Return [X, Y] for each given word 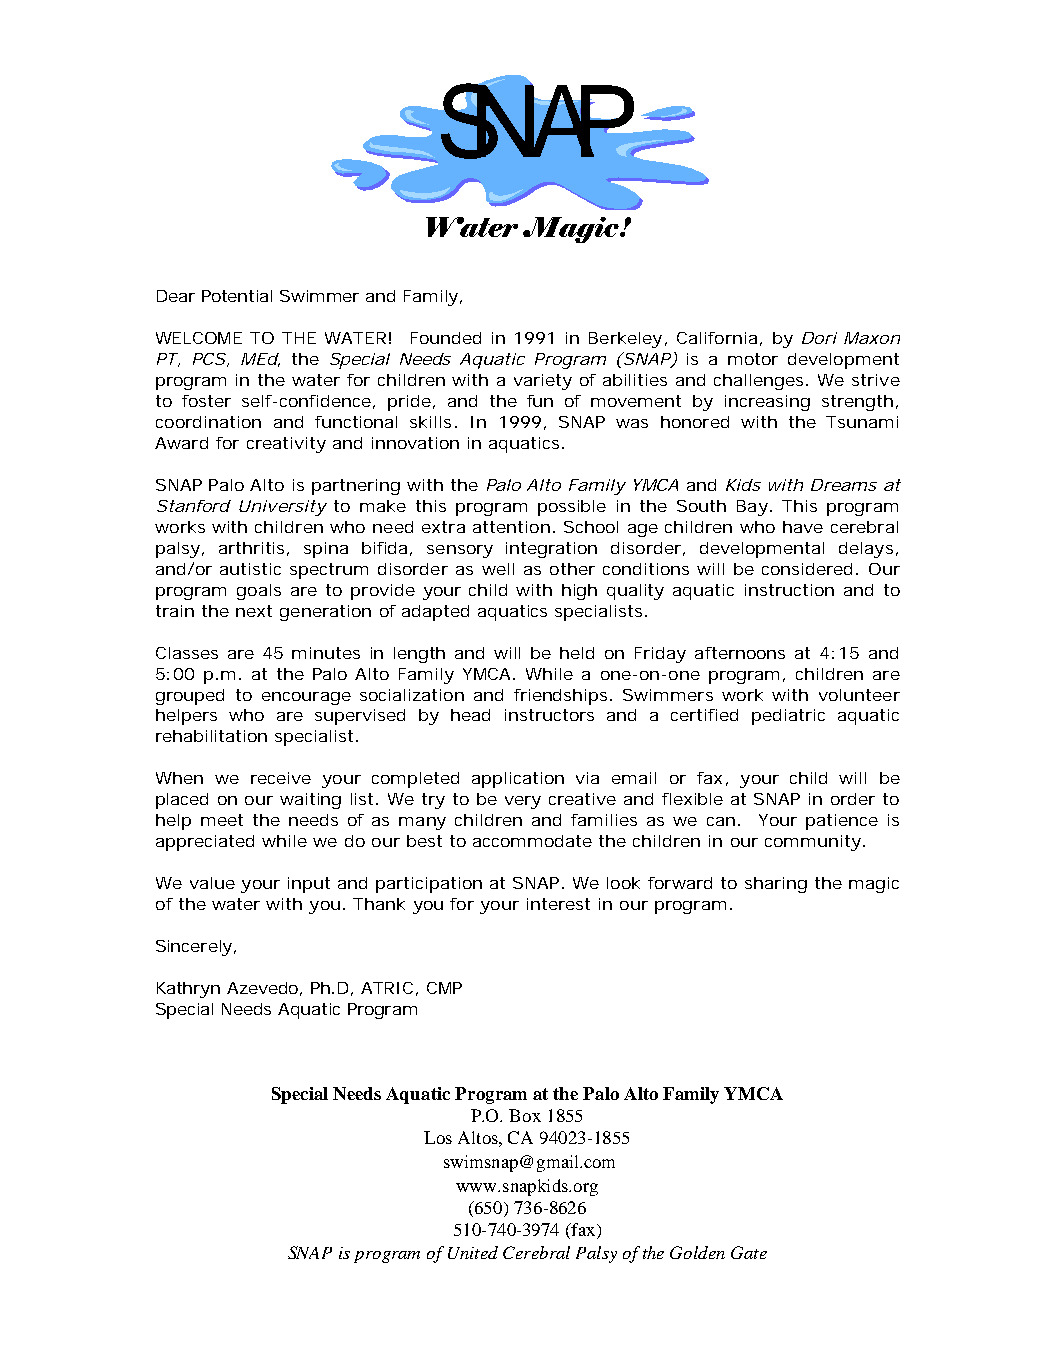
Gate [749, 1252]
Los [438, 1137]
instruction [789, 590]
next [254, 611]
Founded [446, 338]
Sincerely [194, 948]
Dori [819, 338]
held [577, 653]
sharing [776, 885]
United [473, 1252]
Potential [237, 296]
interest [558, 904]
